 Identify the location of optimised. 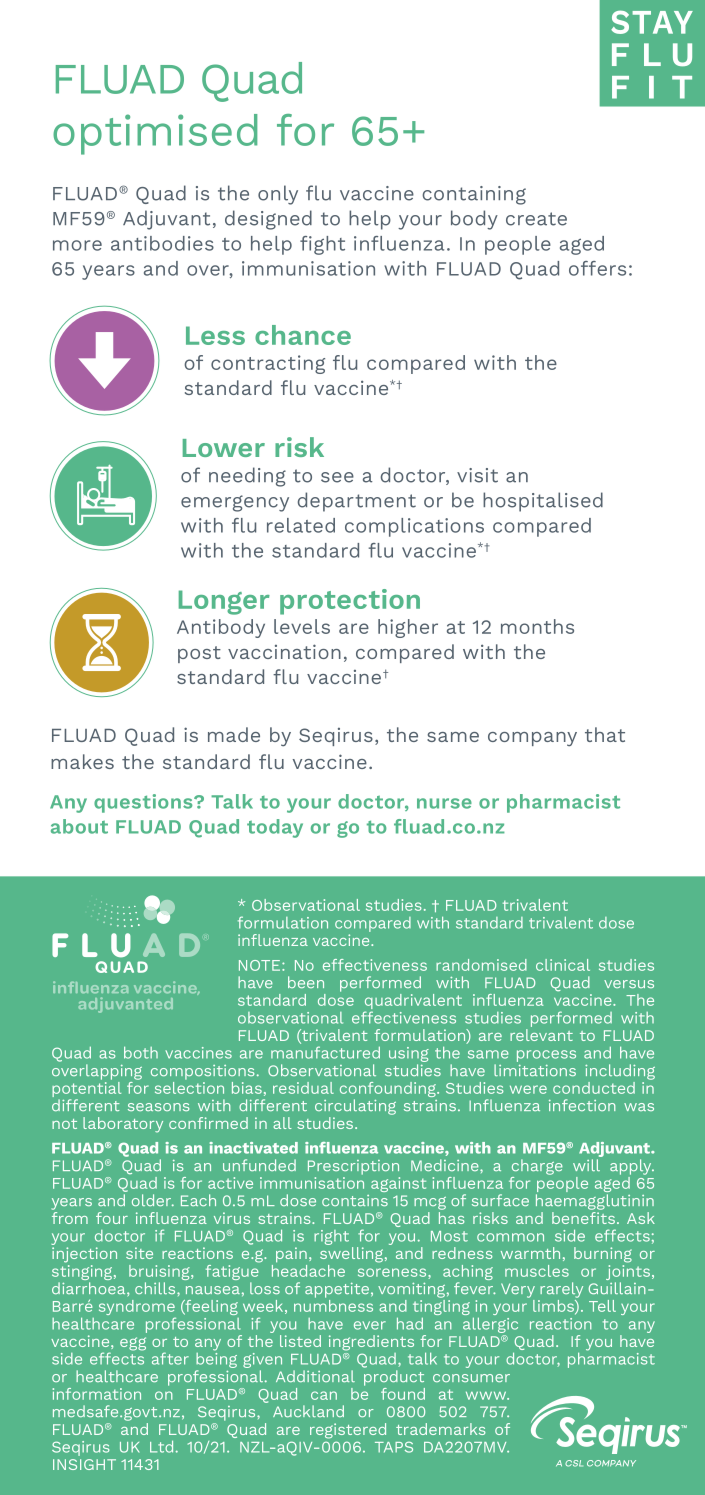
(155, 134).
